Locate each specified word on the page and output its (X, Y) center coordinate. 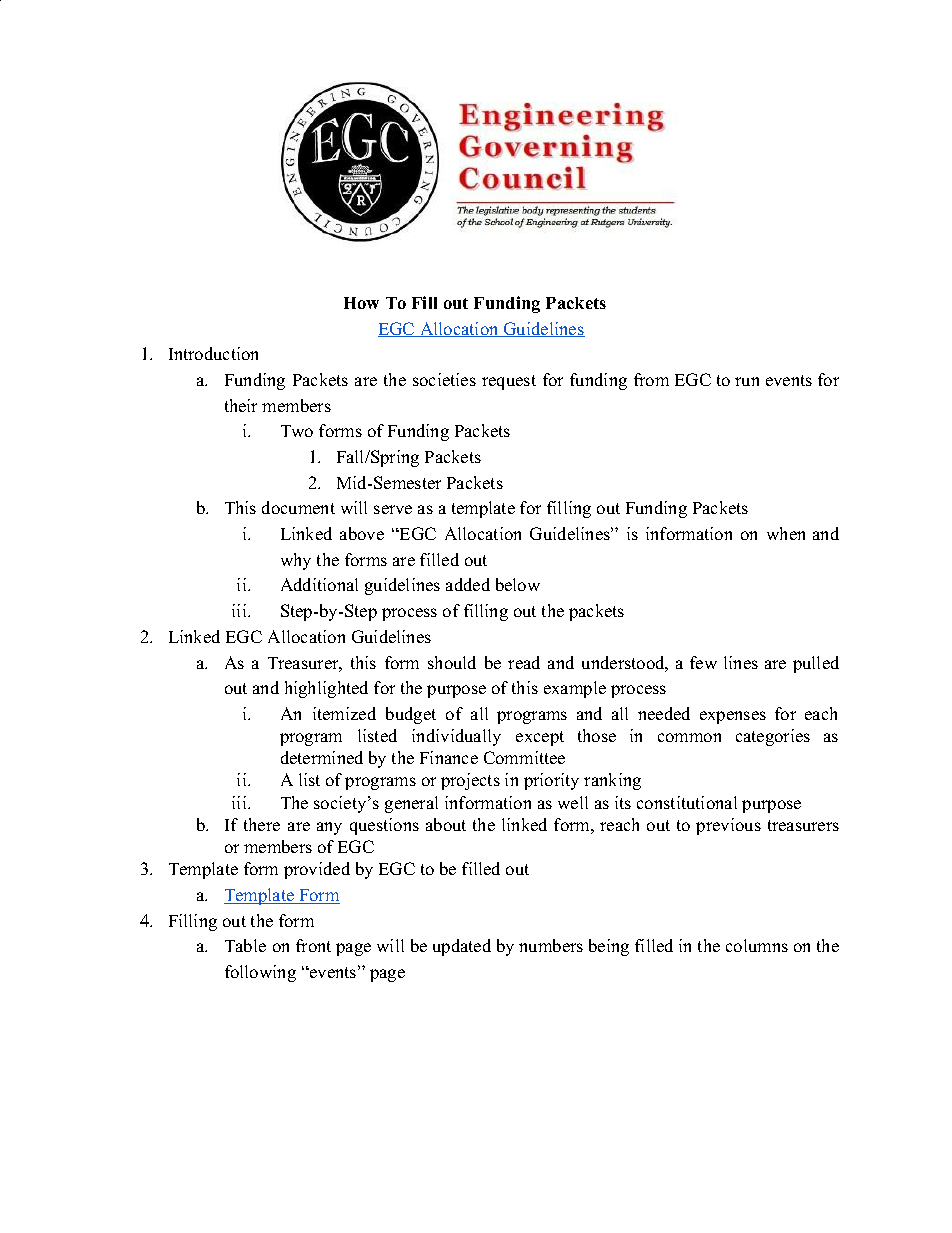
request (509, 382)
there (262, 824)
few (703, 662)
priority (551, 781)
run (747, 381)
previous (728, 826)
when (786, 533)
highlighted (326, 689)
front (313, 945)
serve (393, 509)
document (298, 507)
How (361, 303)
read (524, 662)
